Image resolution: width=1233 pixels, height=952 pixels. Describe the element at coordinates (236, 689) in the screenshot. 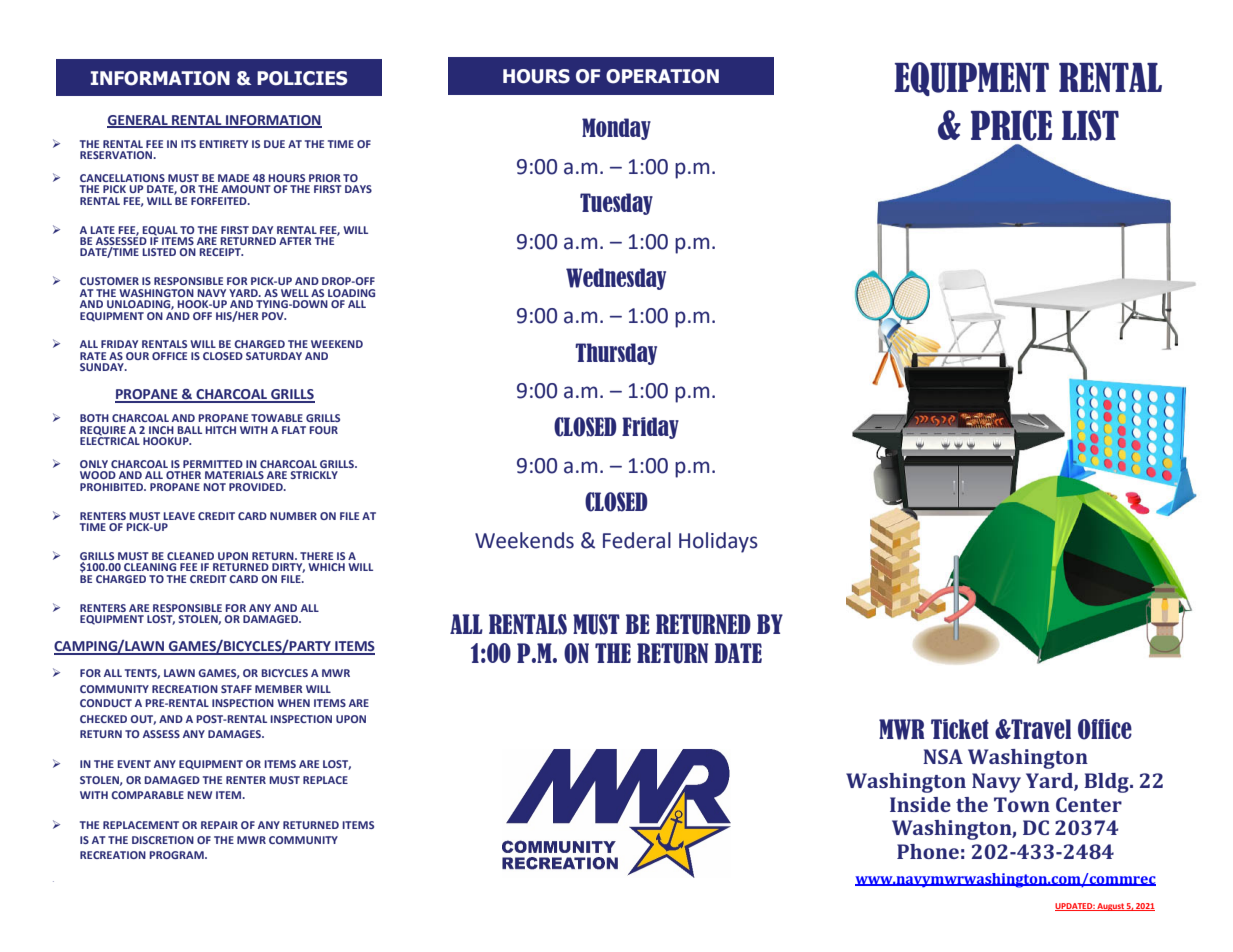

I see `STAFF` at that location.
